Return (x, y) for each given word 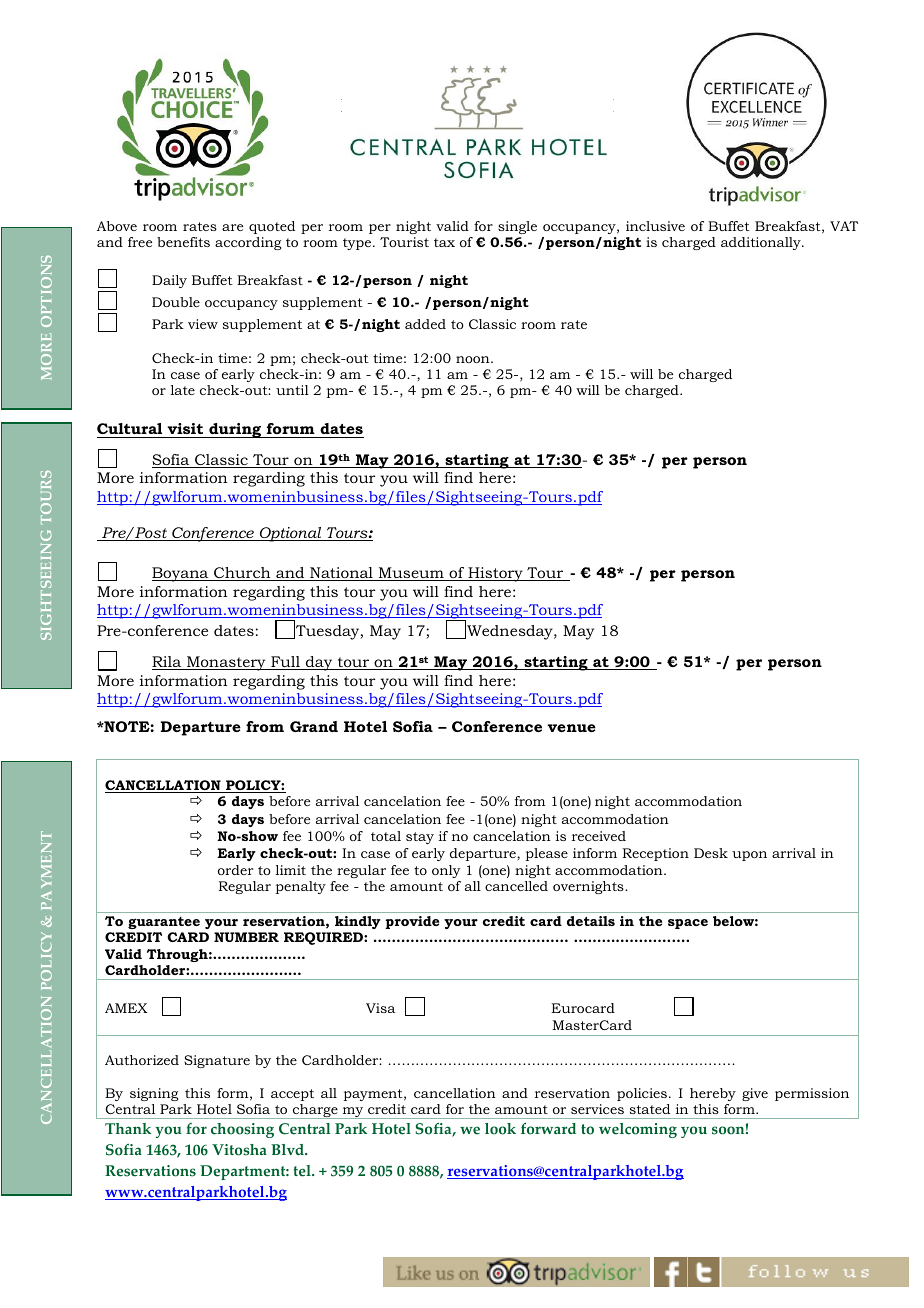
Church (242, 574)
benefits (183, 242)
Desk (711, 853)
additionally (762, 243)
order (235, 870)
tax (444, 242)
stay (420, 838)
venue (571, 728)
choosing (242, 1130)
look (500, 1129)
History (495, 574)
